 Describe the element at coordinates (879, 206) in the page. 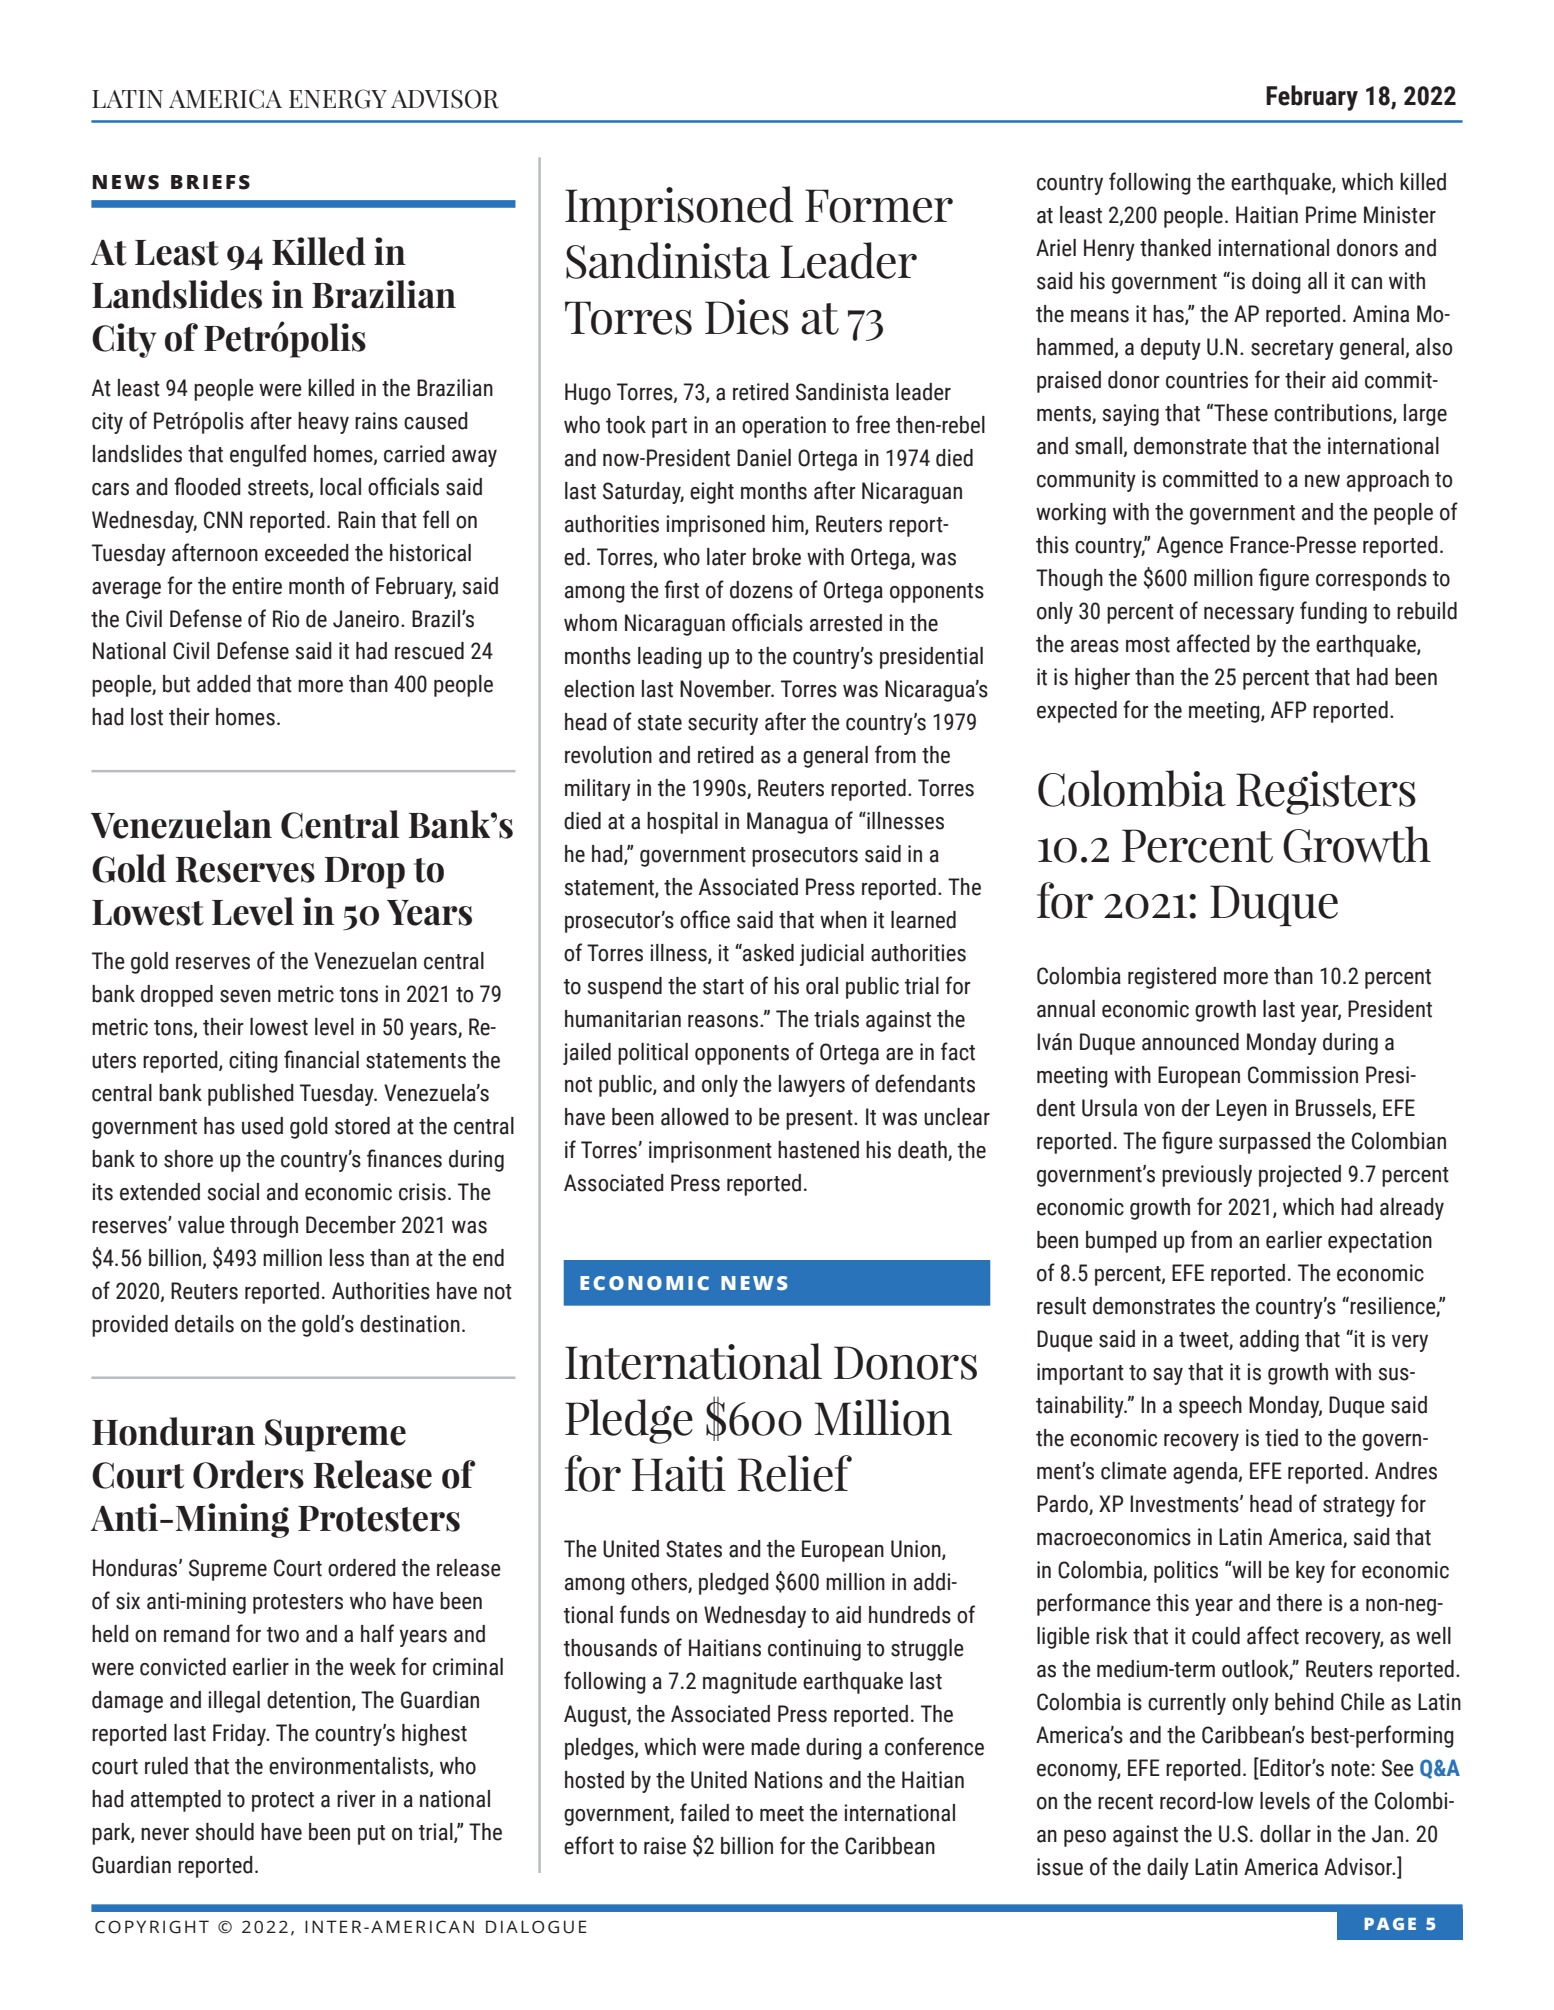

I see `Former` at that location.
